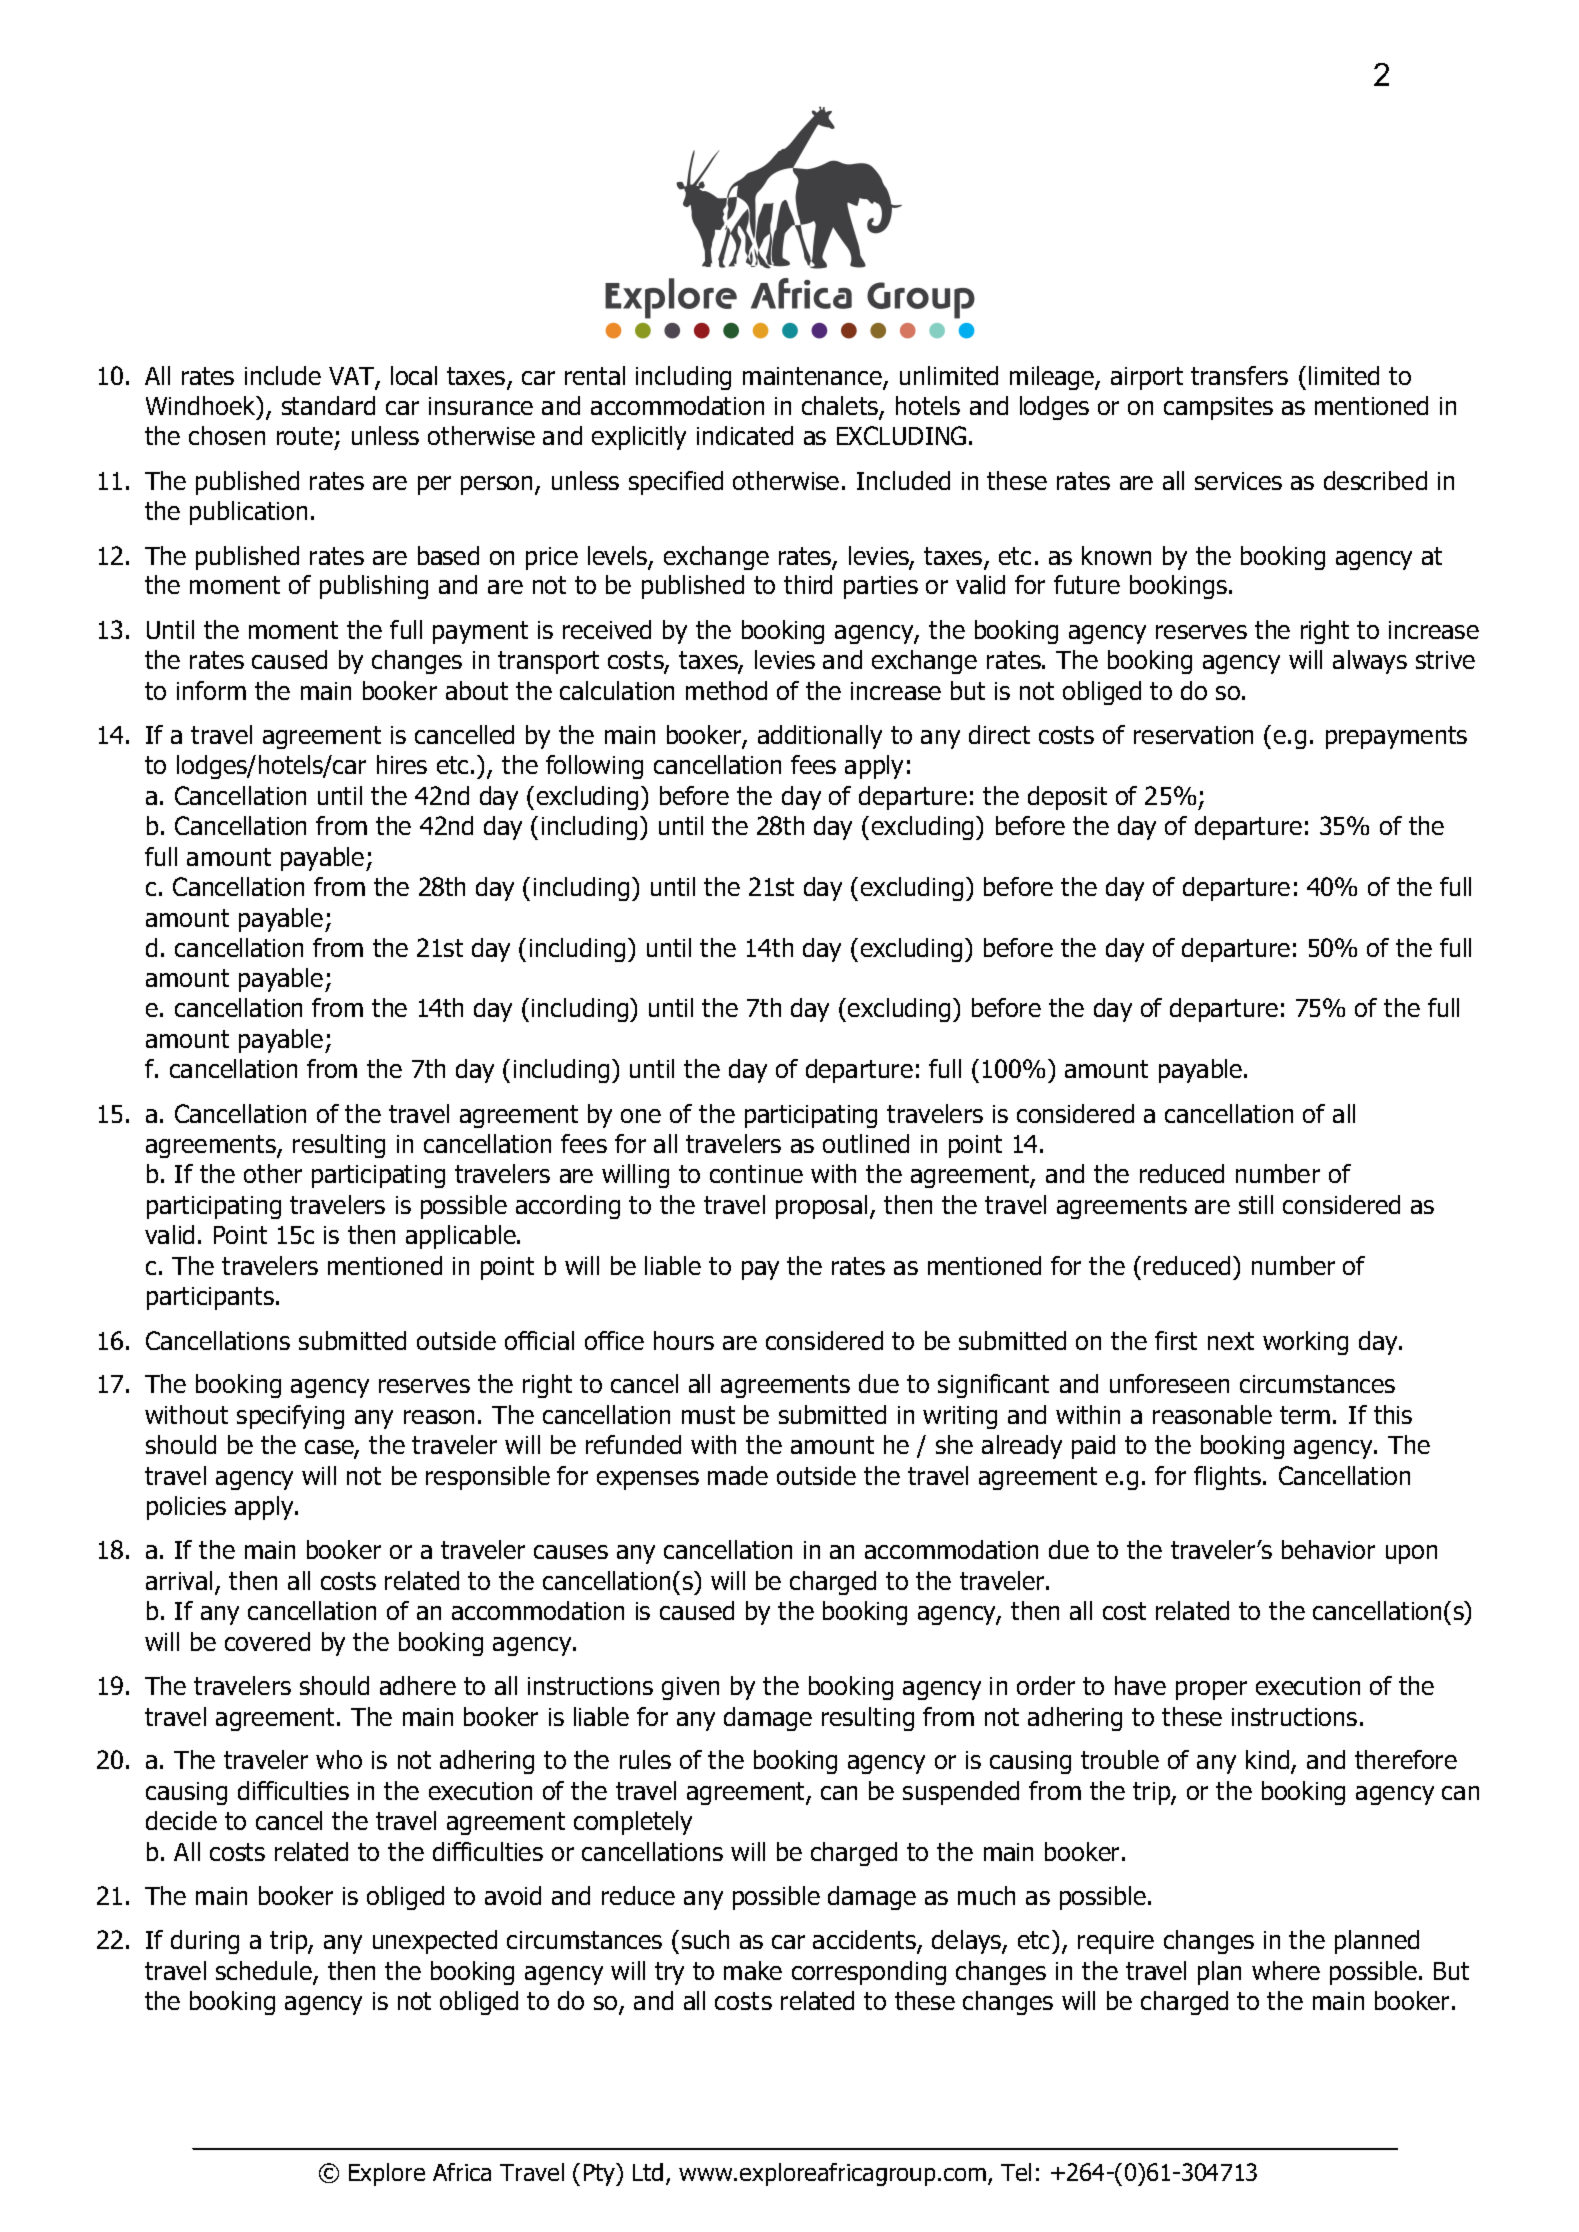  What do you see at coordinates (821, 1207) in the image?
I see `proposal` at bounding box center [821, 1207].
